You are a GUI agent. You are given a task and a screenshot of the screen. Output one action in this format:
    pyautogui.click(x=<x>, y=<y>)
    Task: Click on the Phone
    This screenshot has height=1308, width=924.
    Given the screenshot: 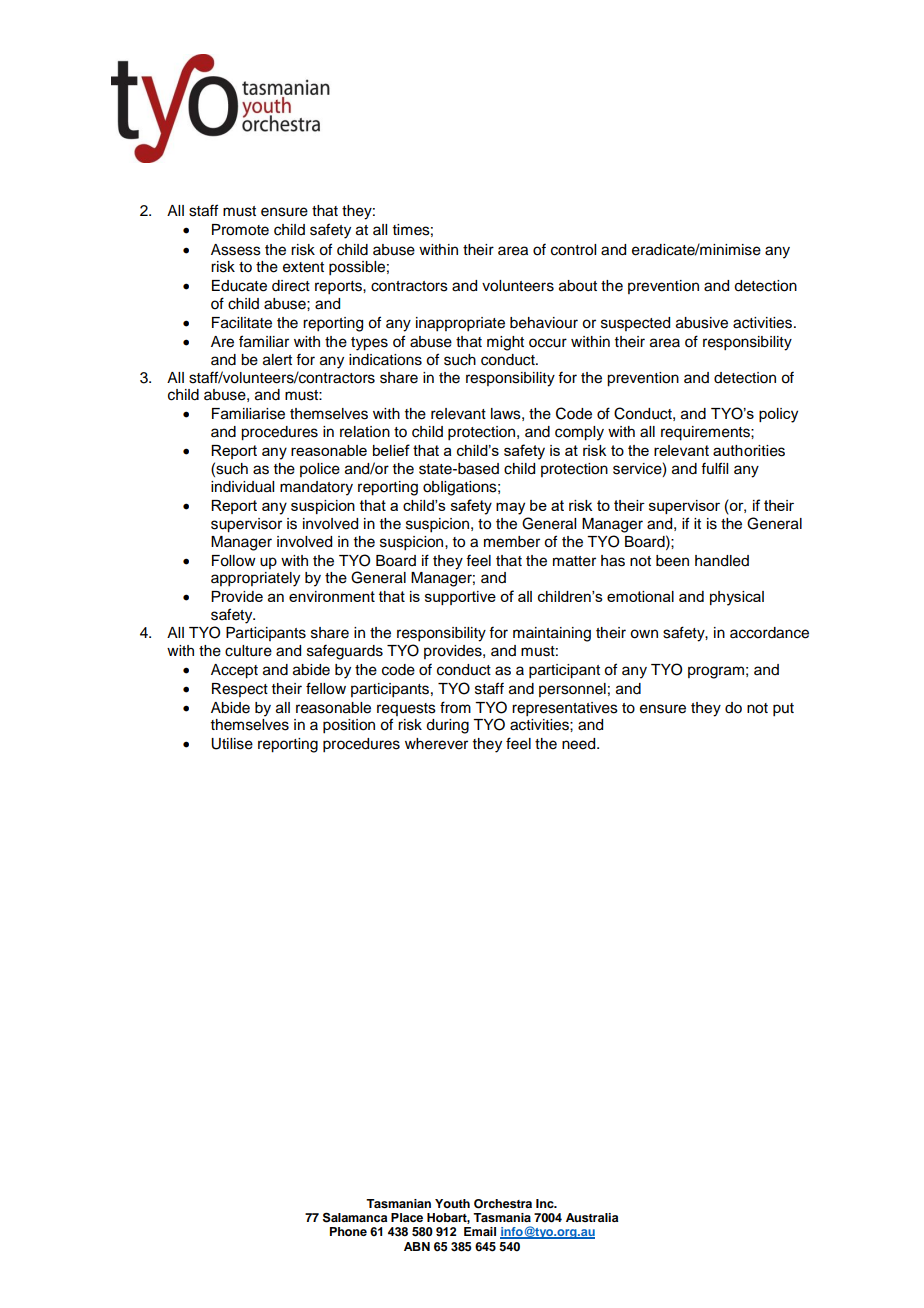 What is the action you would take?
    pyautogui.click(x=348, y=1231)
